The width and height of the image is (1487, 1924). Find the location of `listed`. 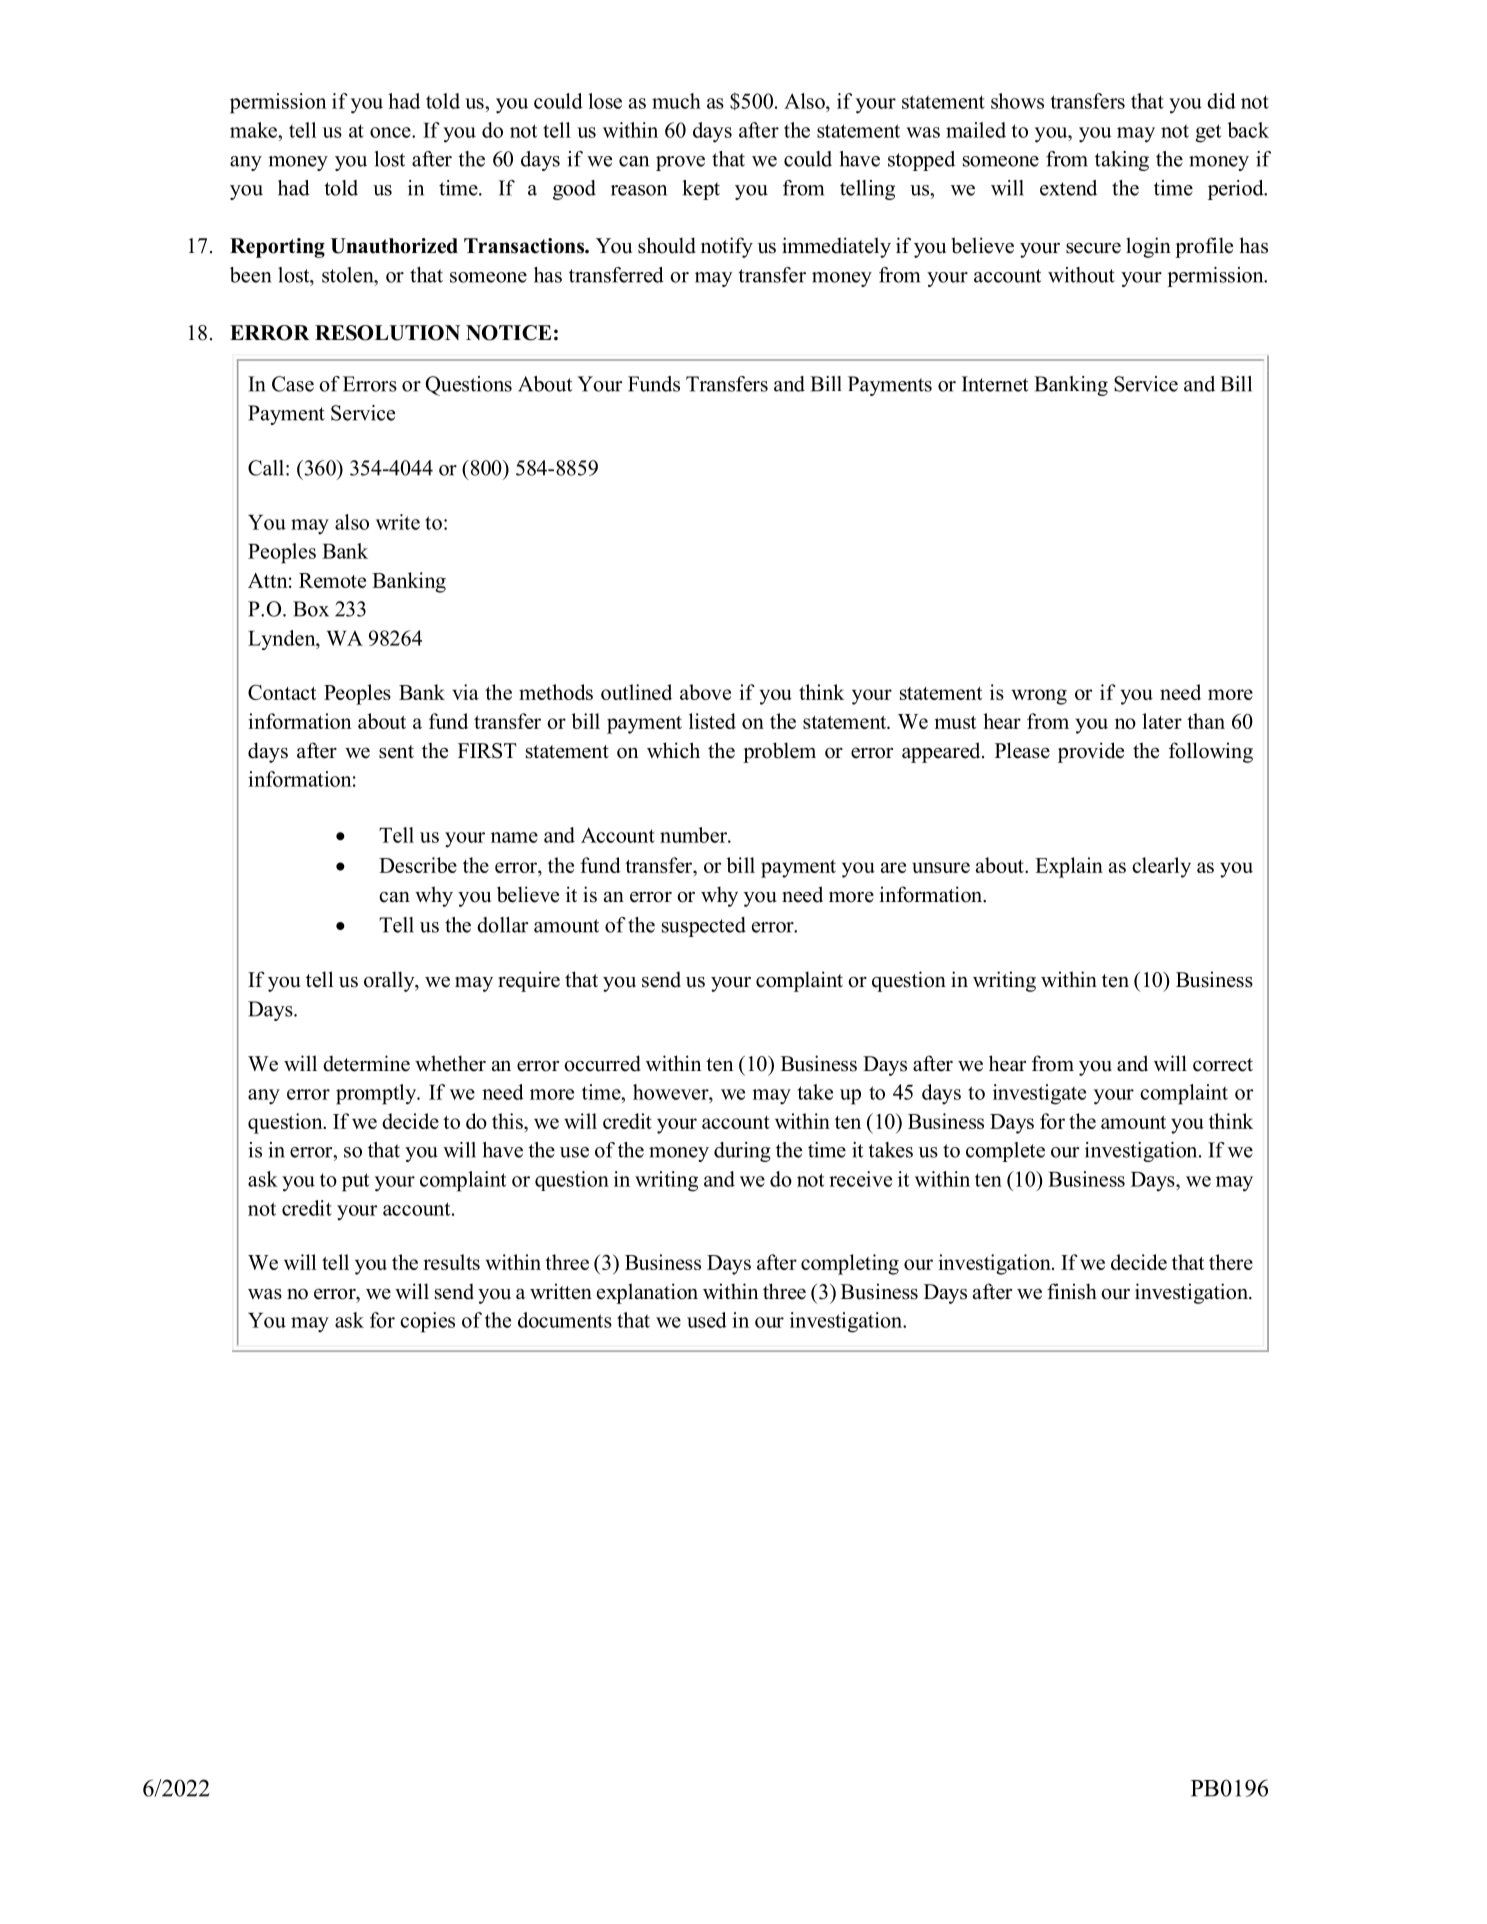

listed is located at coordinates (712, 721).
